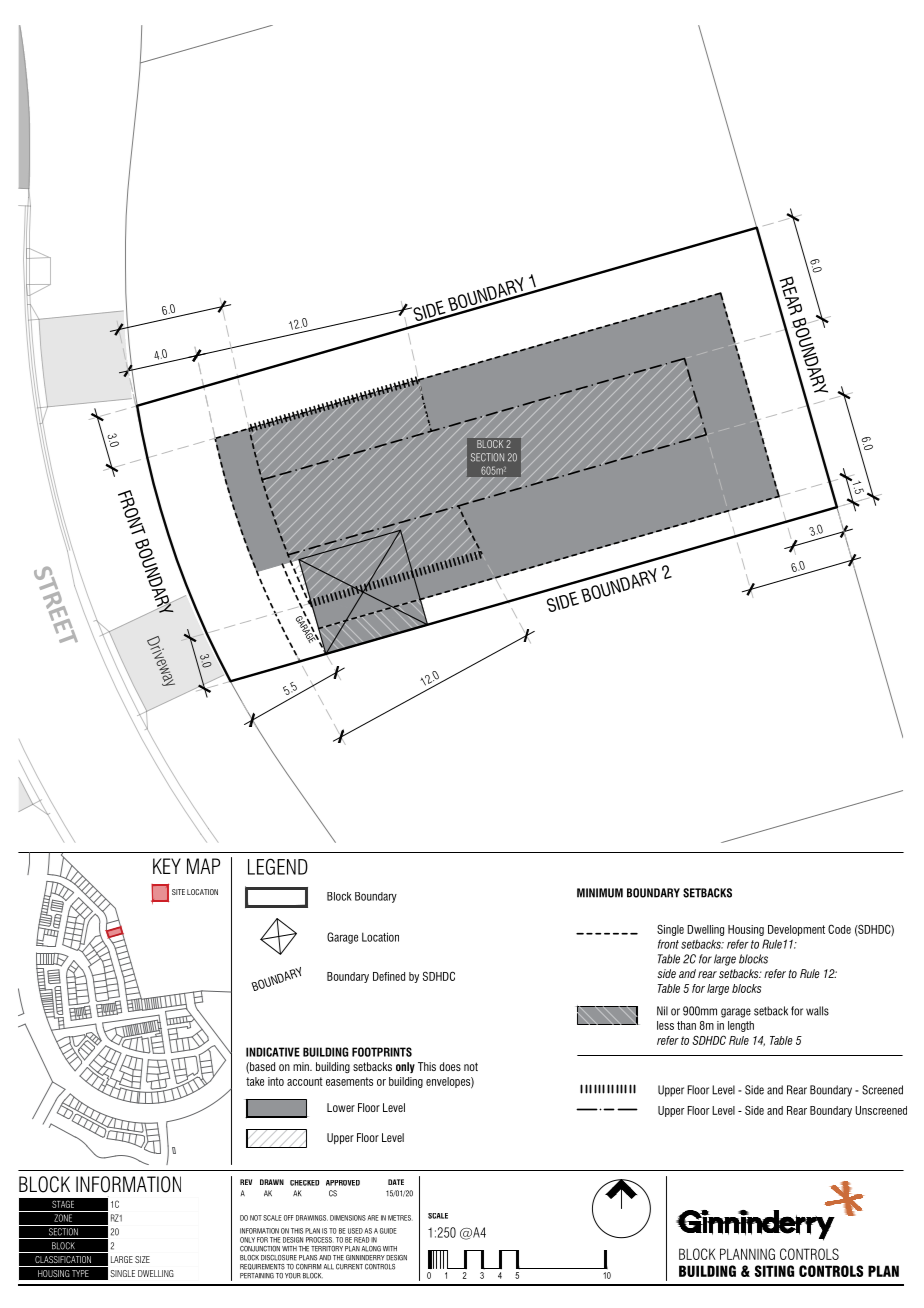 The width and height of the image is (924, 1308). Describe the element at coordinates (774, 1271) in the image. I see `SITING` at that location.
